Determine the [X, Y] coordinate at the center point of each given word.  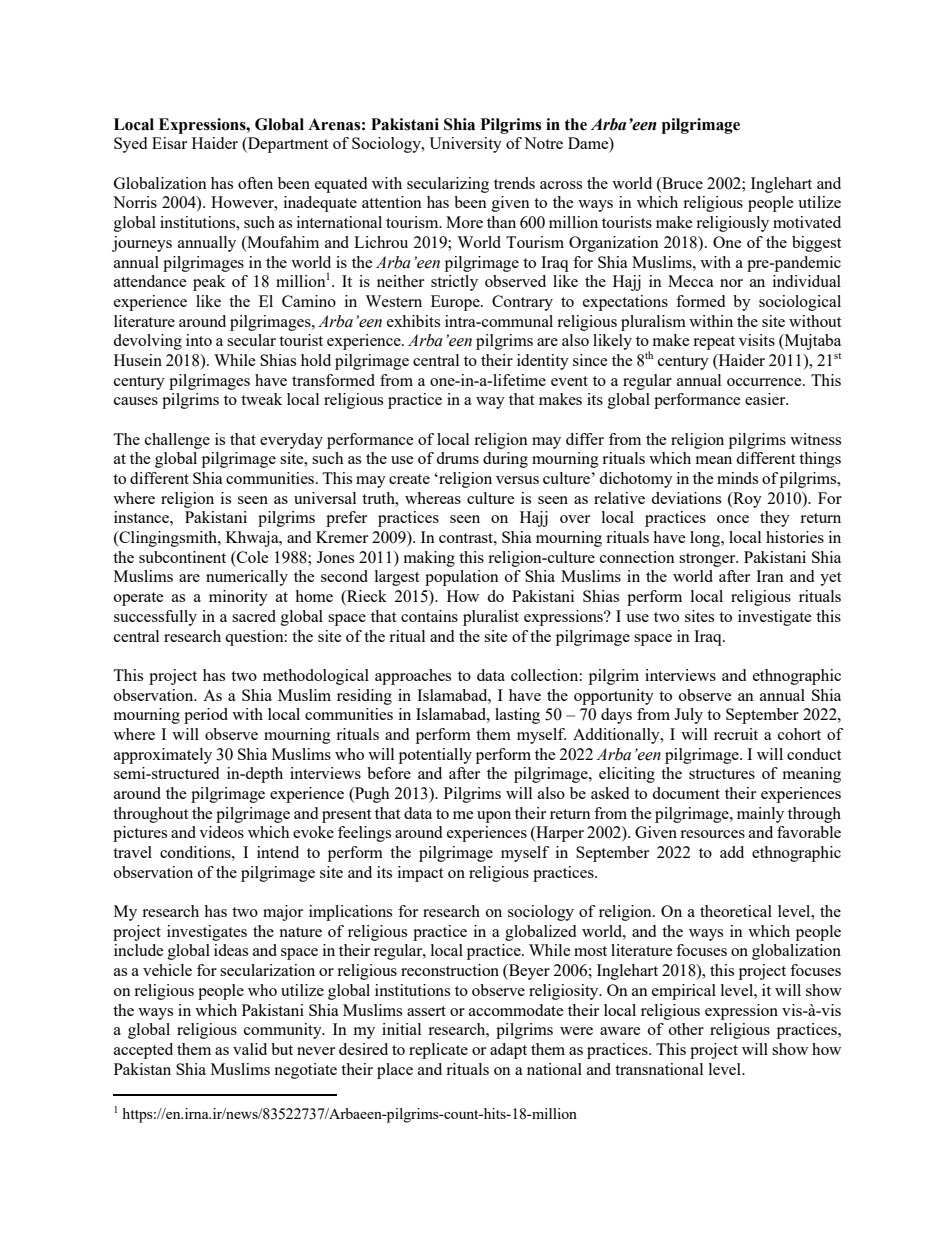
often [255, 183]
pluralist [491, 618]
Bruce [681, 183]
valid [250, 1049]
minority [238, 598]
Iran [770, 576]
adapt [508, 1051]
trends [514, 183]
